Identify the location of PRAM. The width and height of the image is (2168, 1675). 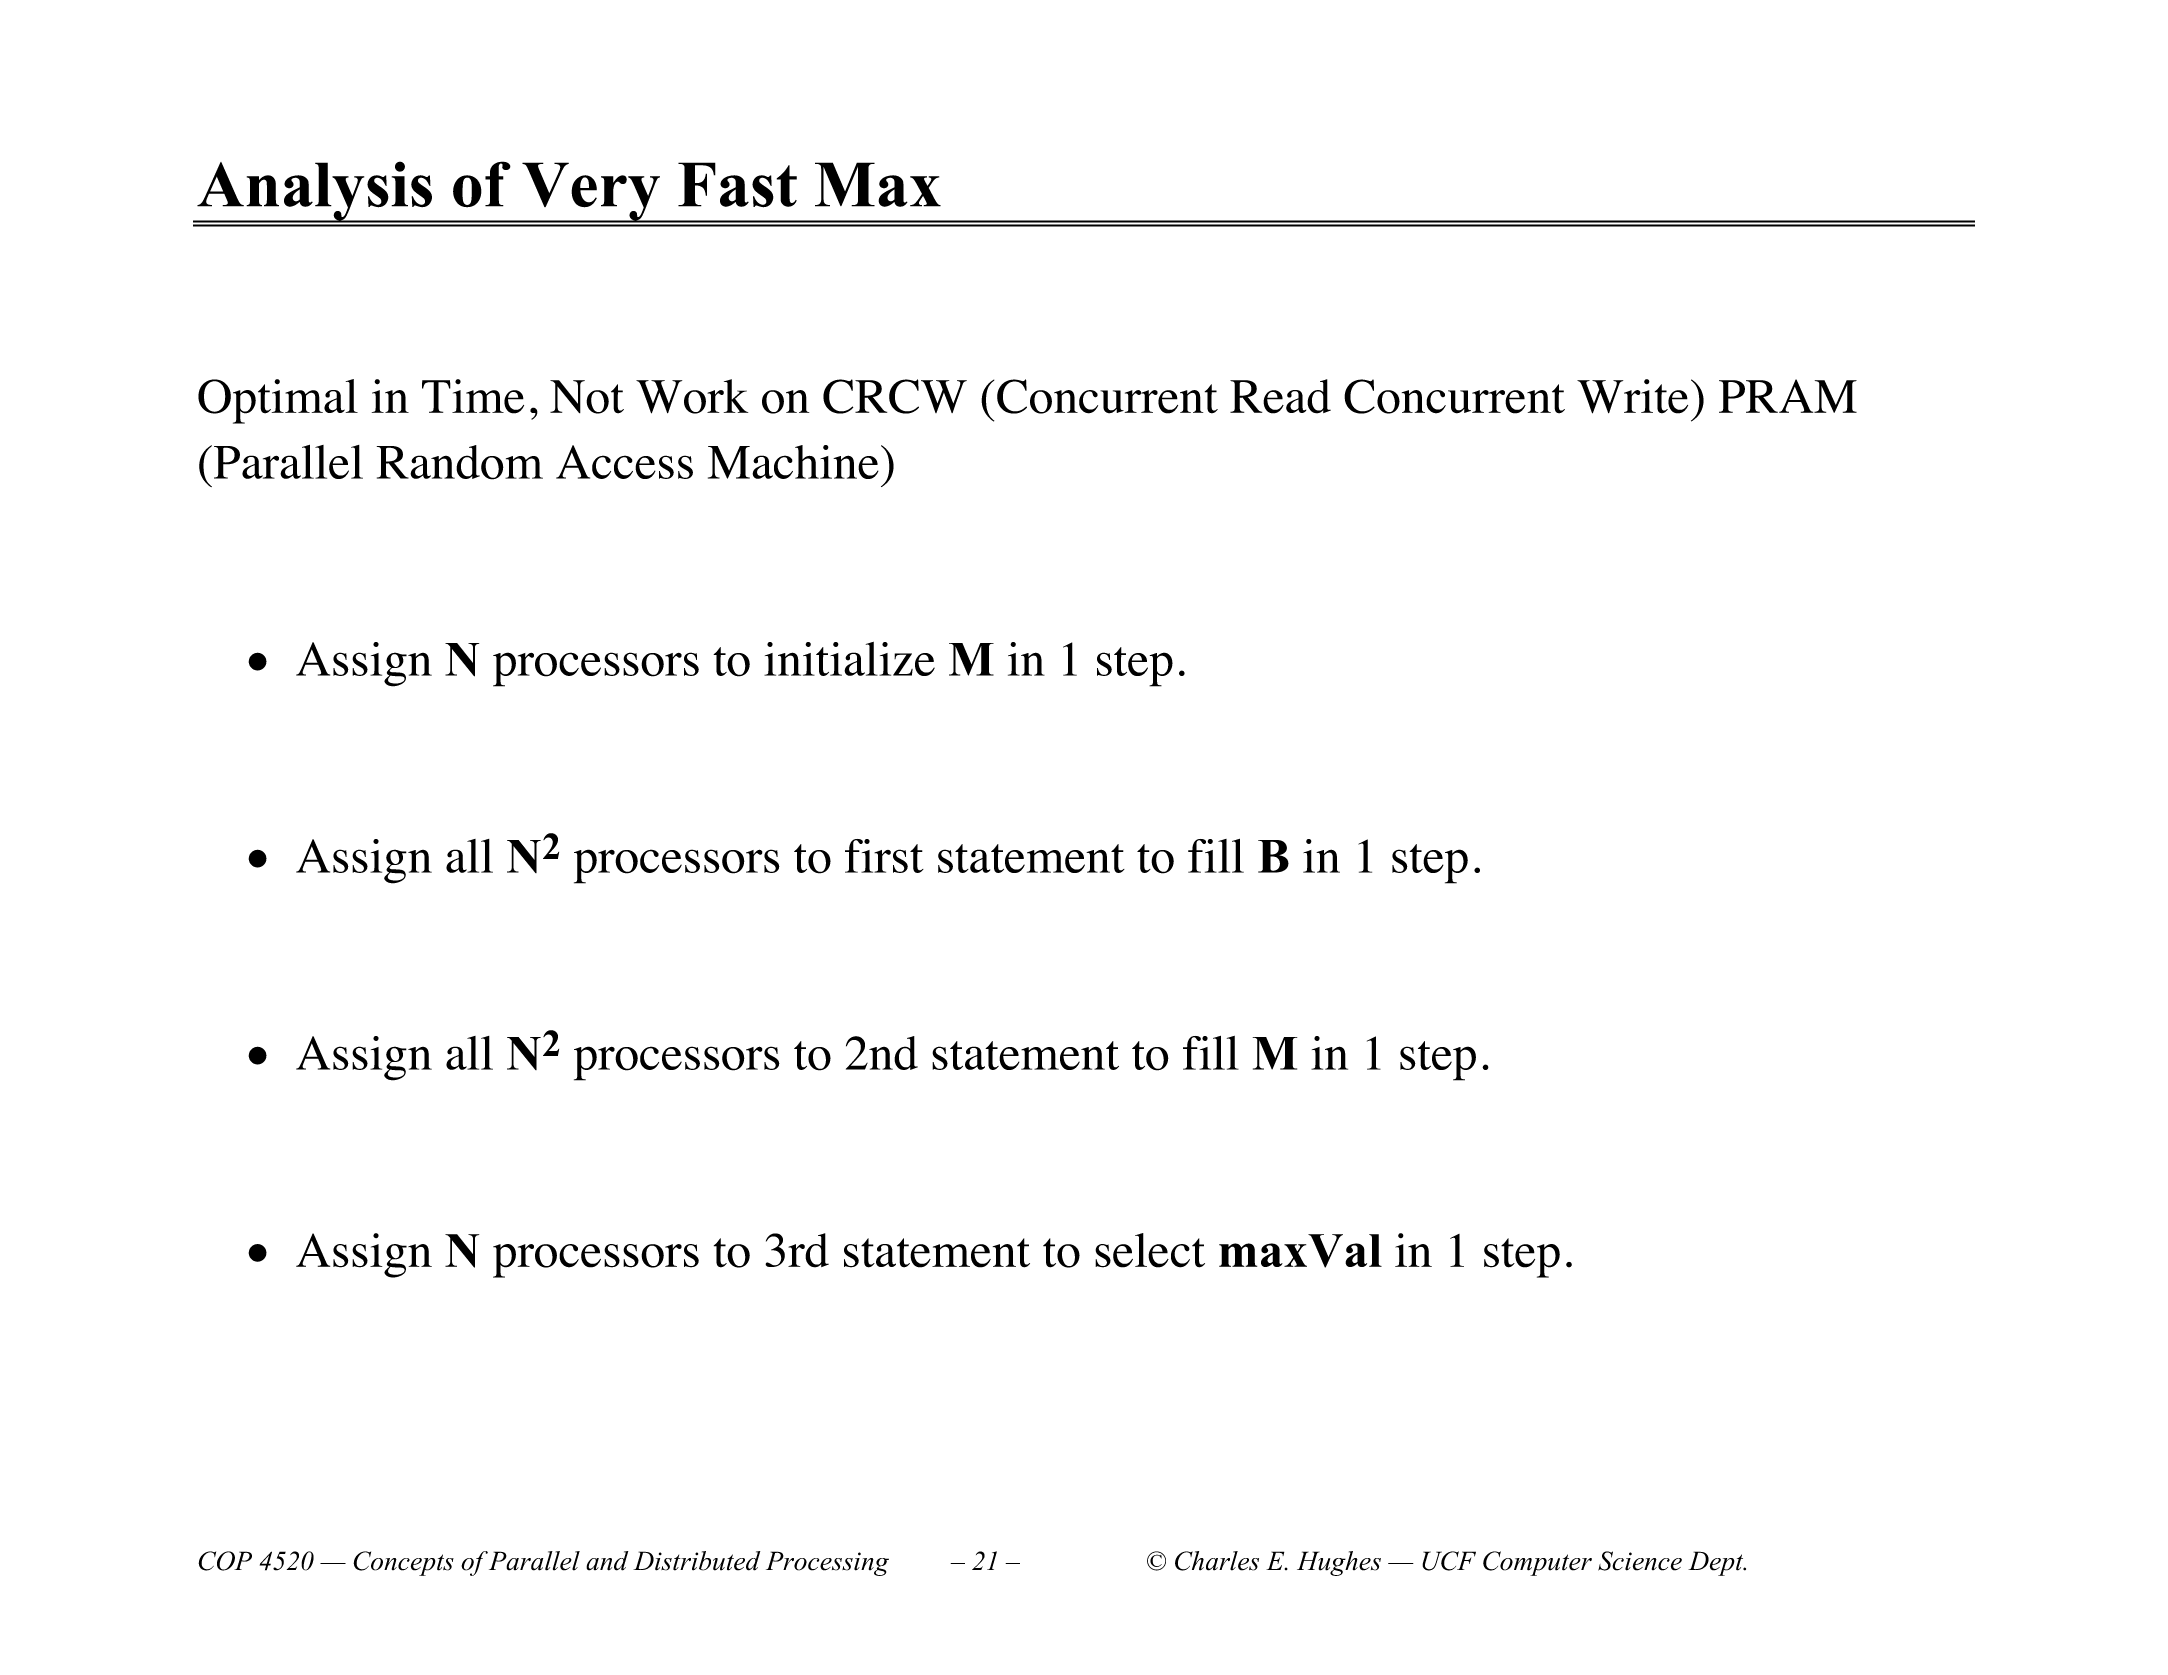
(1788, 396).
